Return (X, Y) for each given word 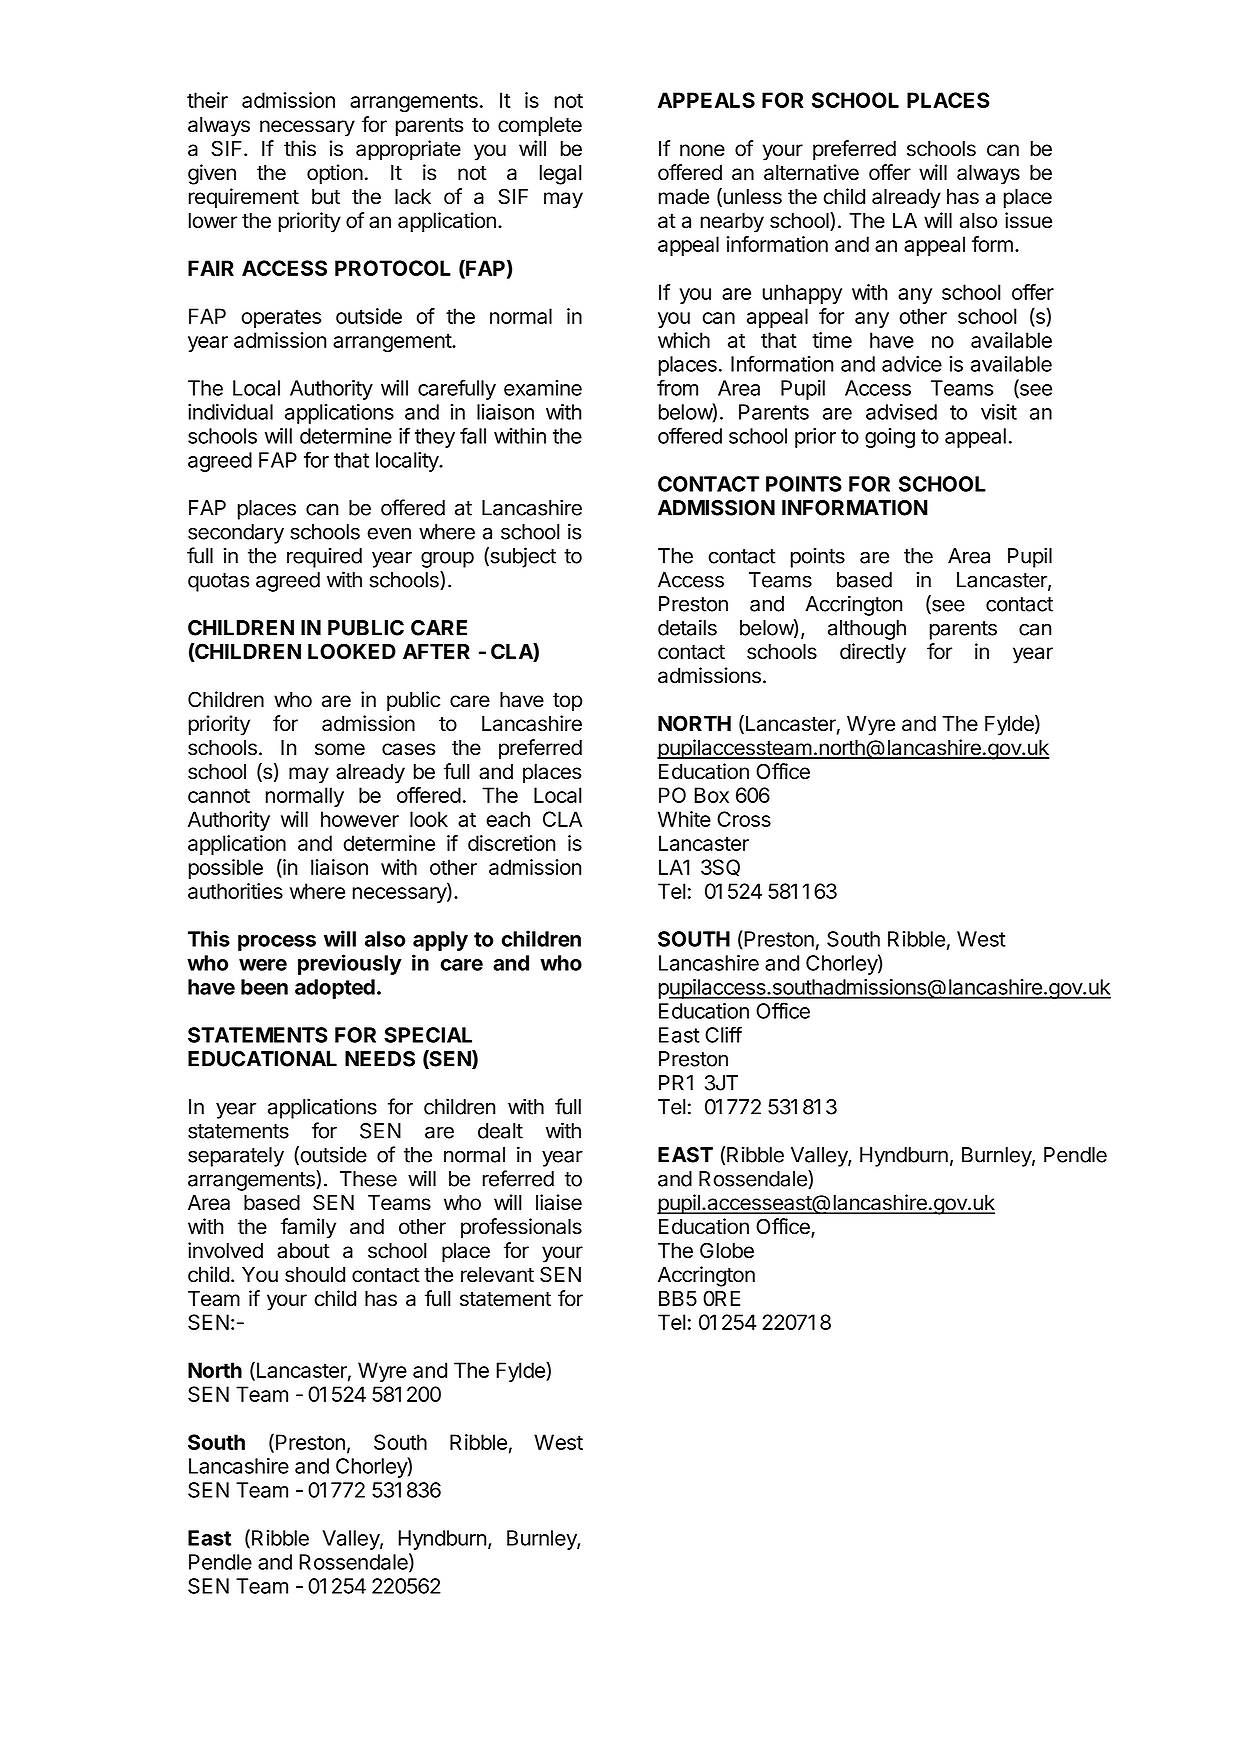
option (335, 174)
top (567, 702)
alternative (811, 172)
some (340, 749)
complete (540, 127)
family (308, 1228)
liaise (559, 1202)
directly (873, 653)
